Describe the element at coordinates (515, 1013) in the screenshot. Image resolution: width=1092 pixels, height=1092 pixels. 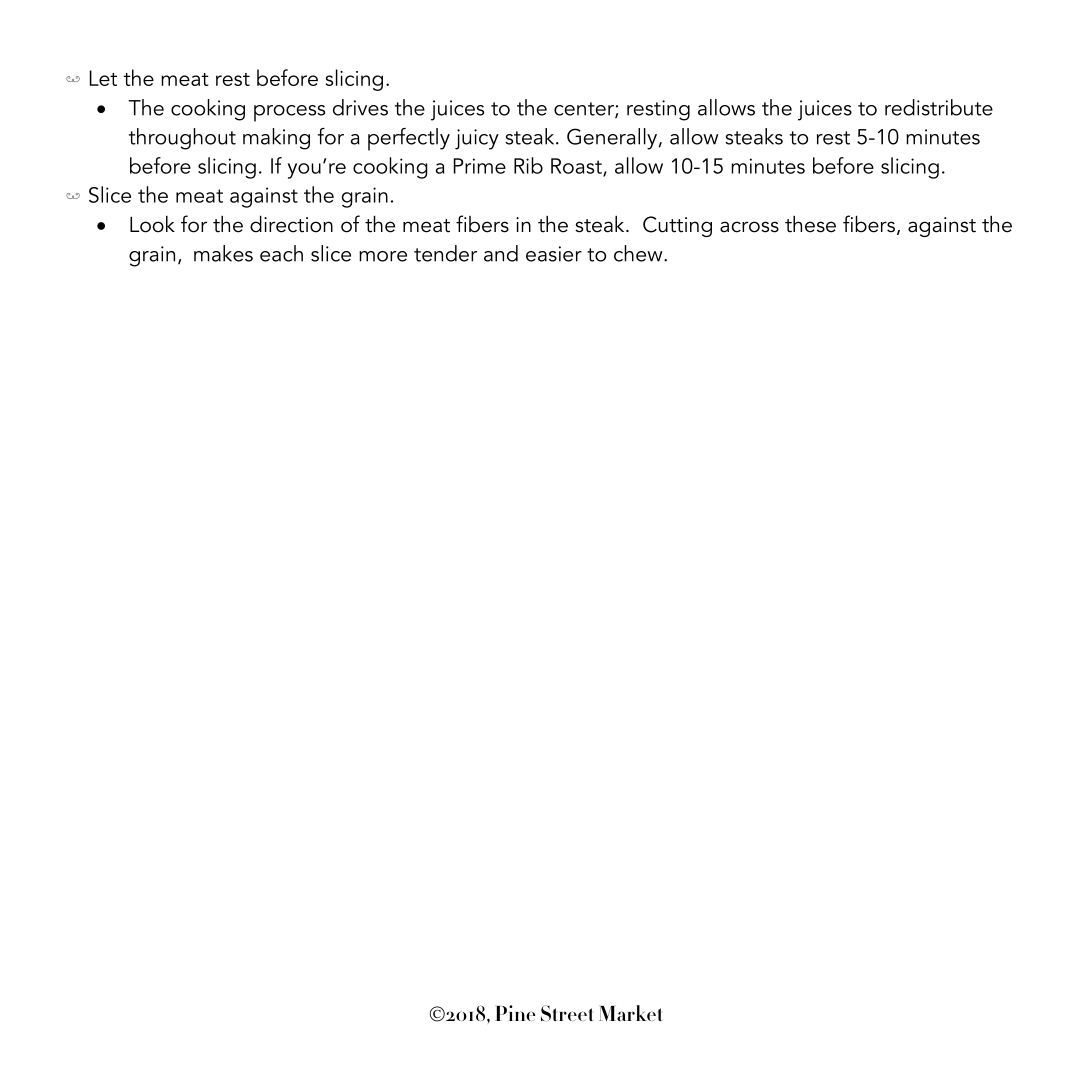
I see `Pine` at that location.
